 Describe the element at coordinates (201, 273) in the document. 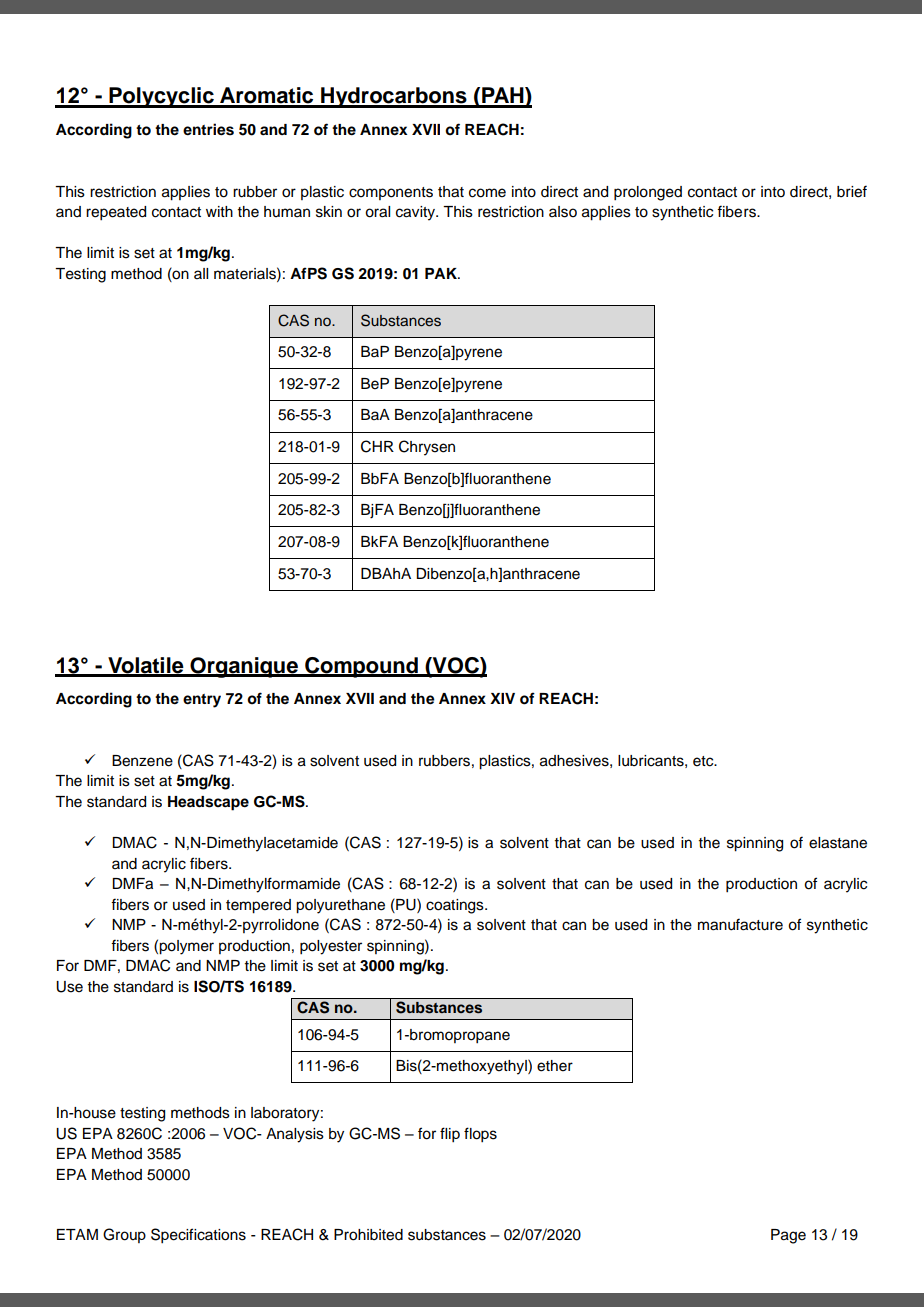

I see `all` at that location.
